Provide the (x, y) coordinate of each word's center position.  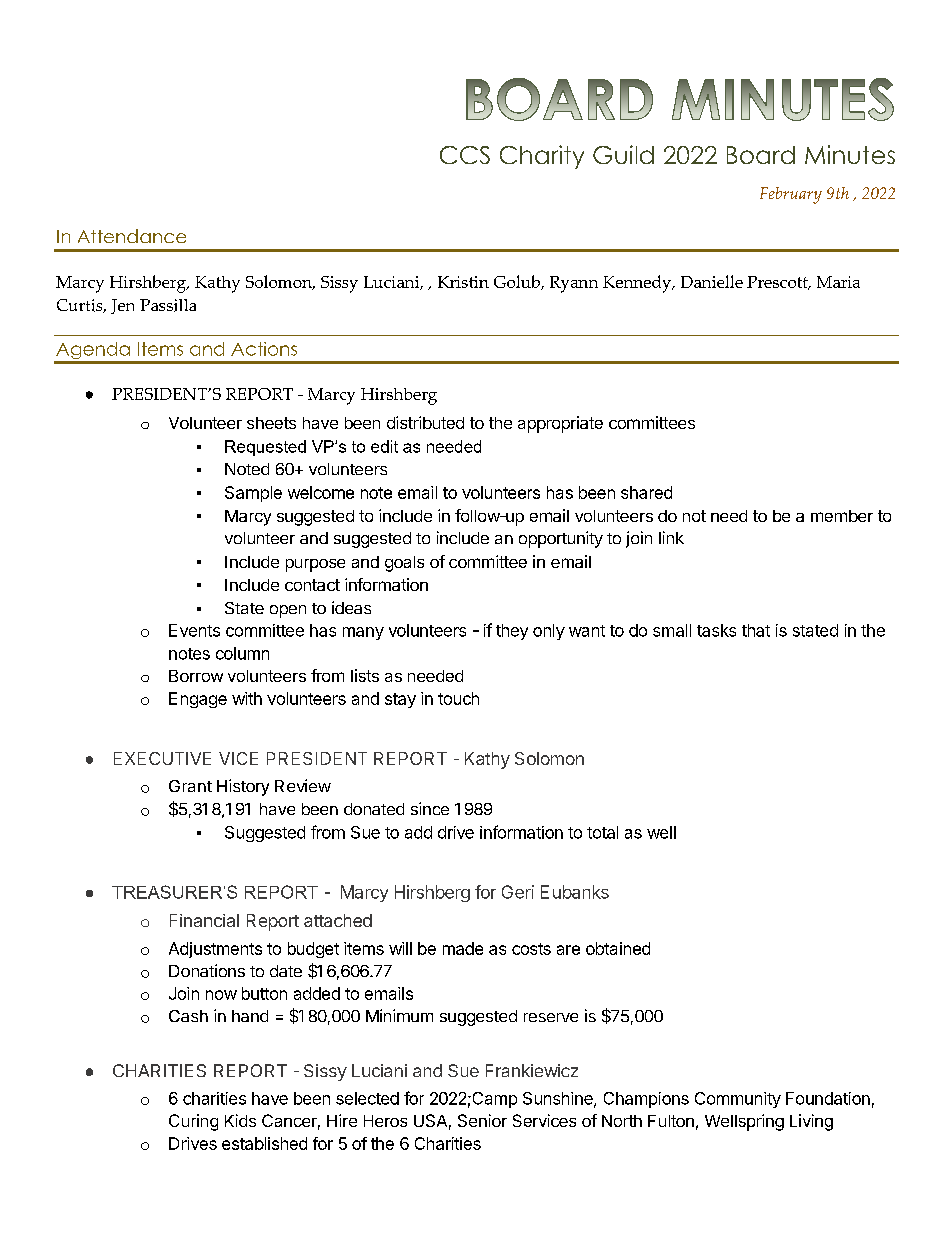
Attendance (132, 236)
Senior (482, 1120)
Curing (193, 1122)
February (791, 195)
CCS (465, 155)
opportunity (561, 539)
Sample (253, 494)
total (602, 832)
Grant (190, 786)
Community (738, 1100)
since (430, 808)
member (842, 516)
